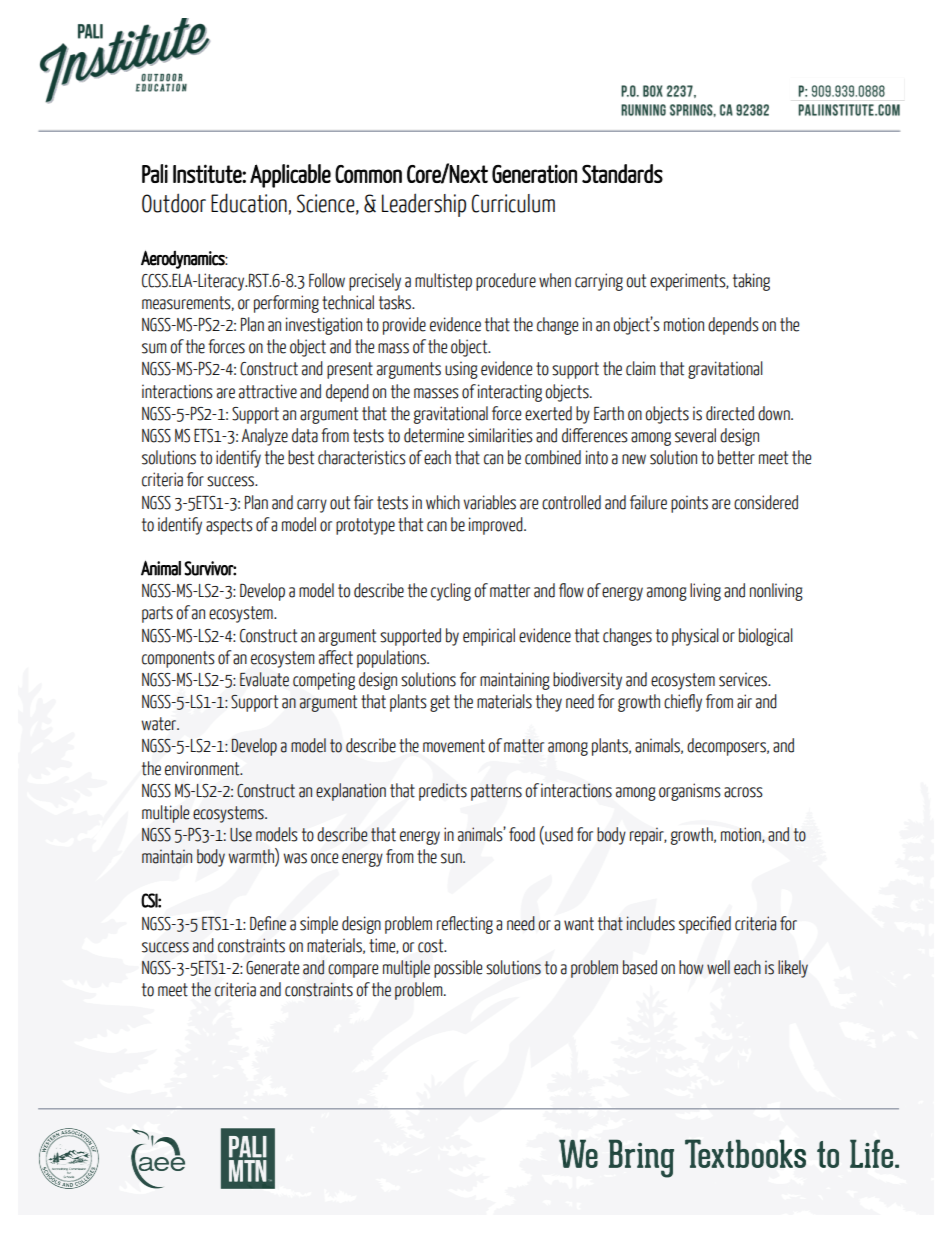 The width and height of the document is (952, 1233). What do you see at coordinates (268, 923) in the document?
I see `Define` at bounding box center [268, 923].
